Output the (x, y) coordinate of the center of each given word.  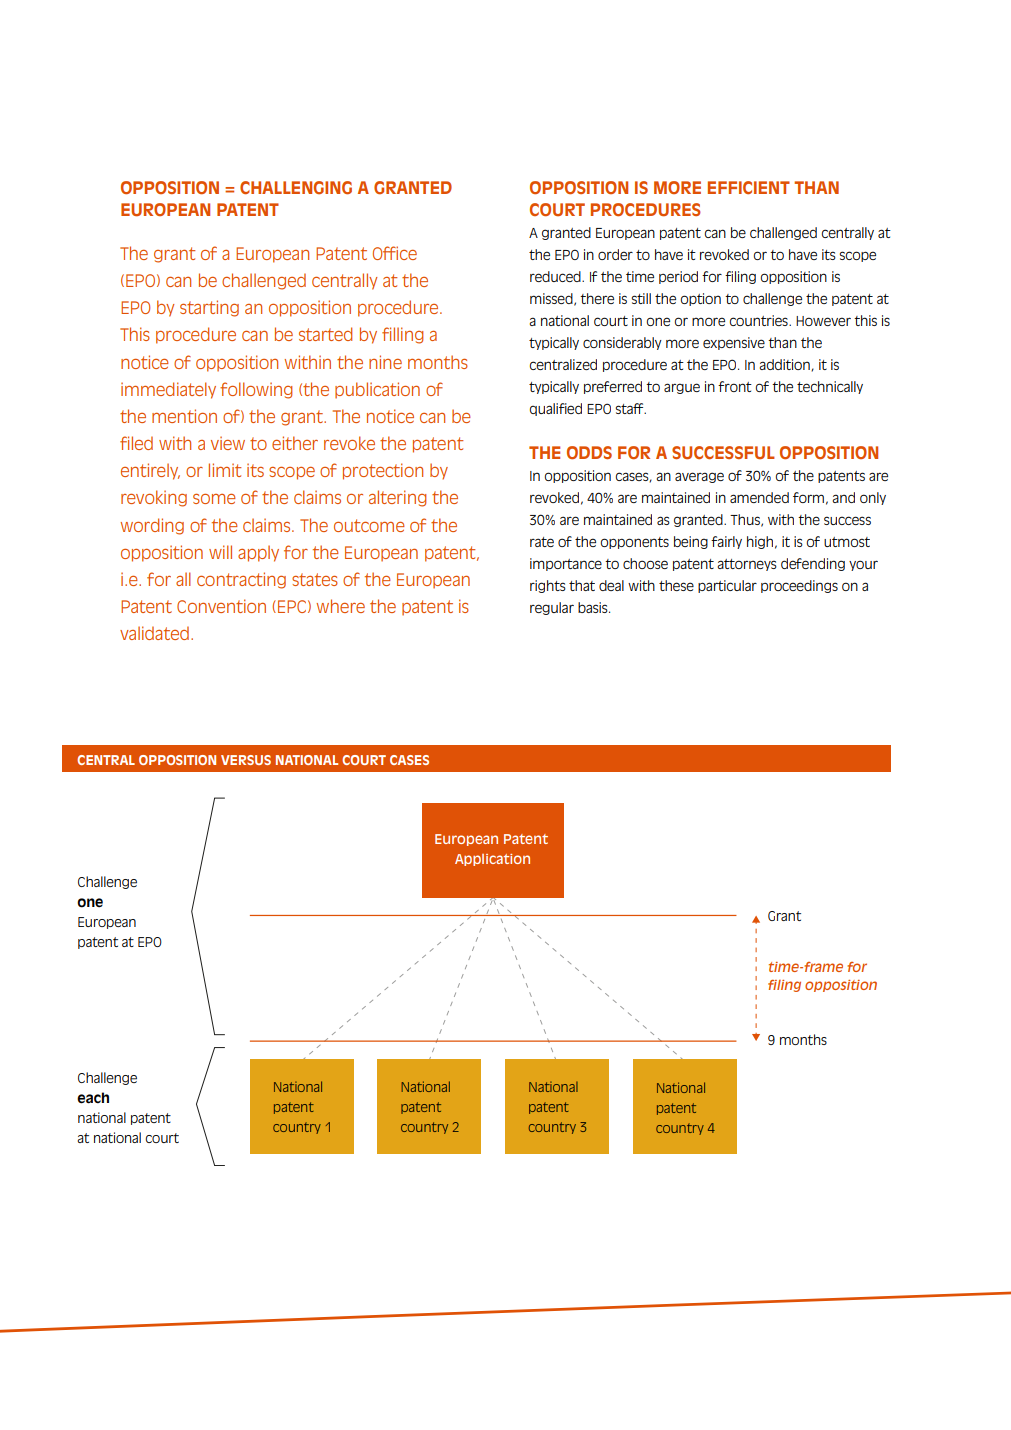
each (93, 1098)
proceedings (799, 586)
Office (395, 253)
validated (154, 633)
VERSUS (246, 760)
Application (492, 860)
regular (552, 608)
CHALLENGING (296, 188)
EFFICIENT (749, 187)
